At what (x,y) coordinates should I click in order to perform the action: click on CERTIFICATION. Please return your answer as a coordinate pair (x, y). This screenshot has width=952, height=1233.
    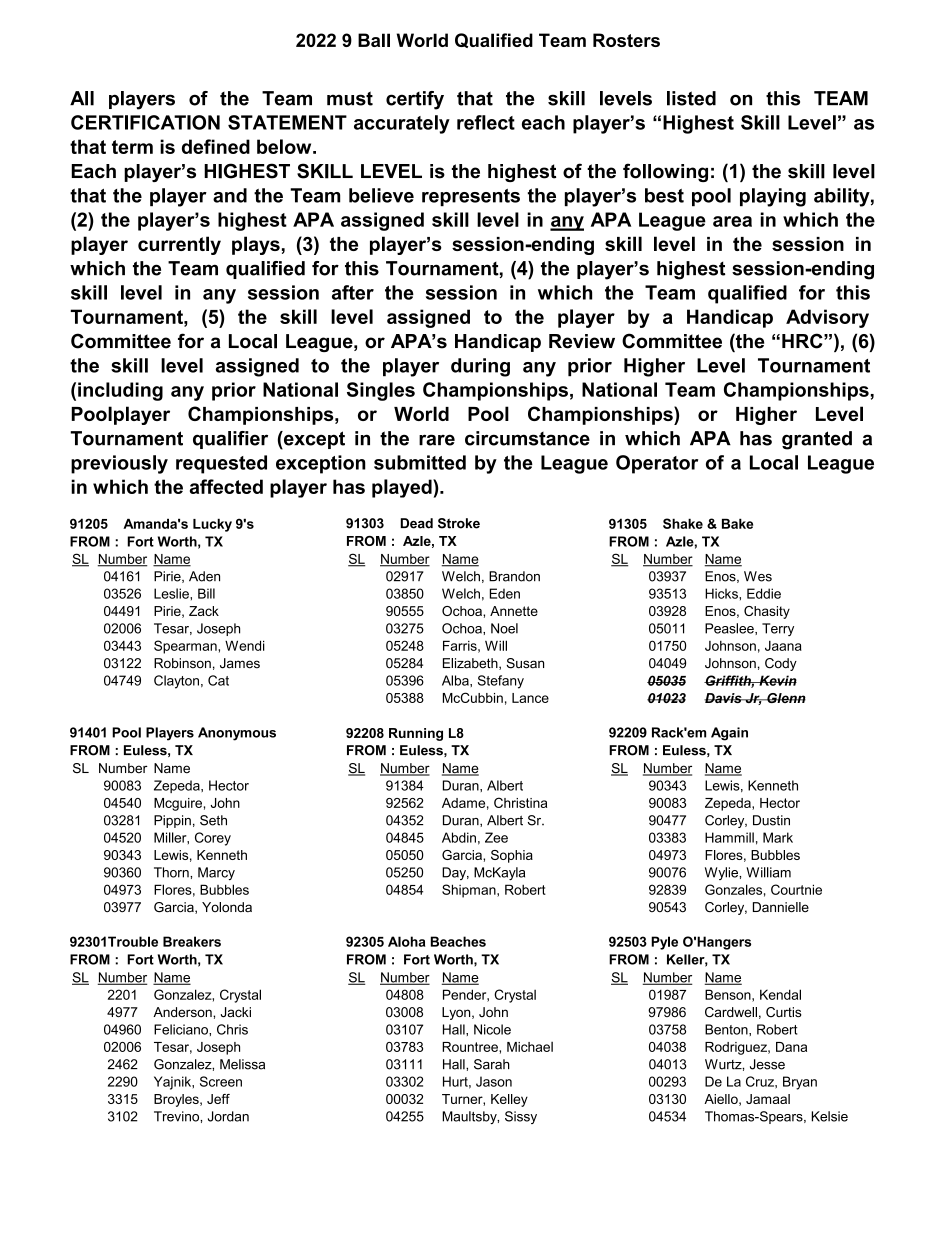
    Looking at the image, I should click on (145, 122).
